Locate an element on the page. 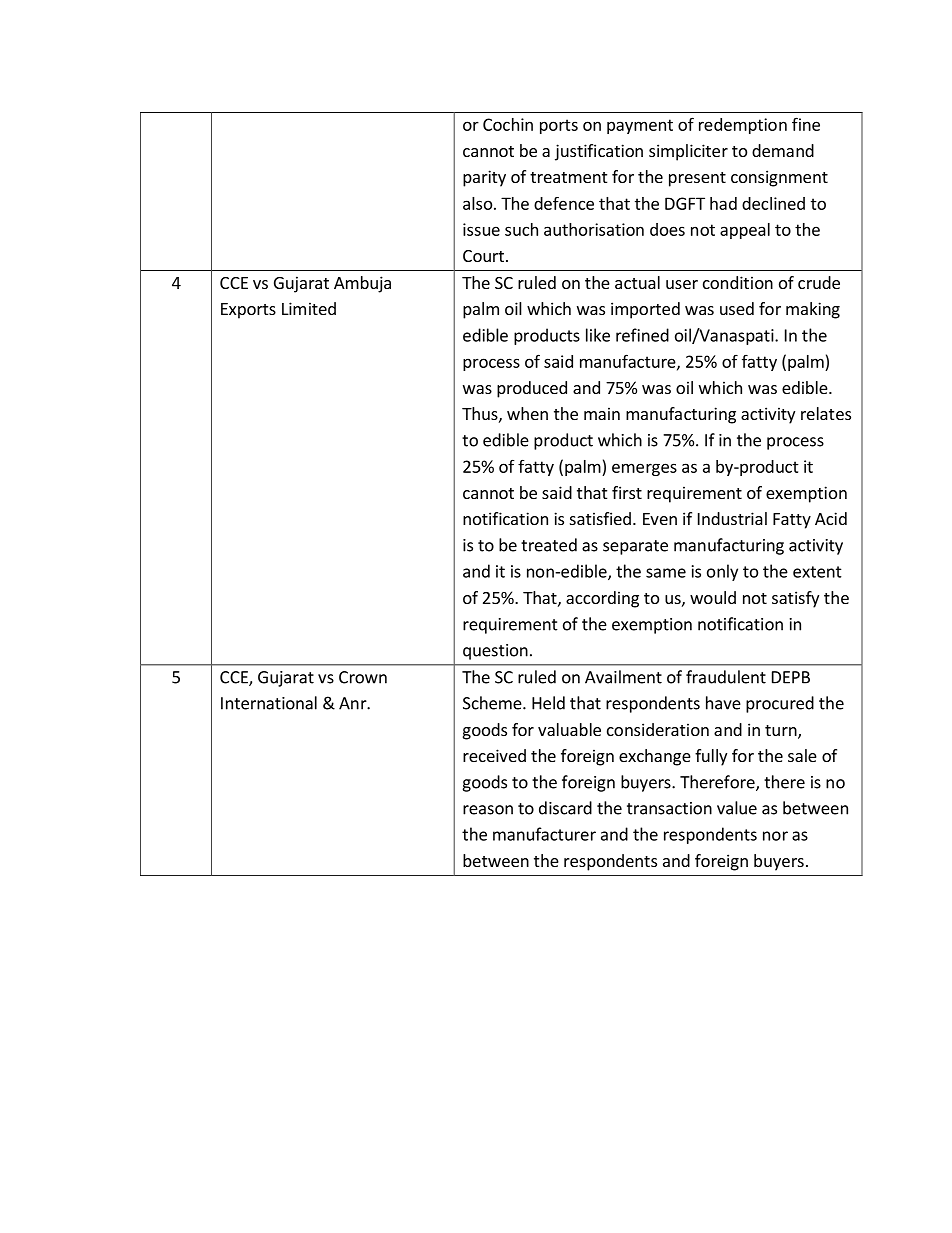 The image size is (952, 1233). justification is located at coordinates (599, 152).
